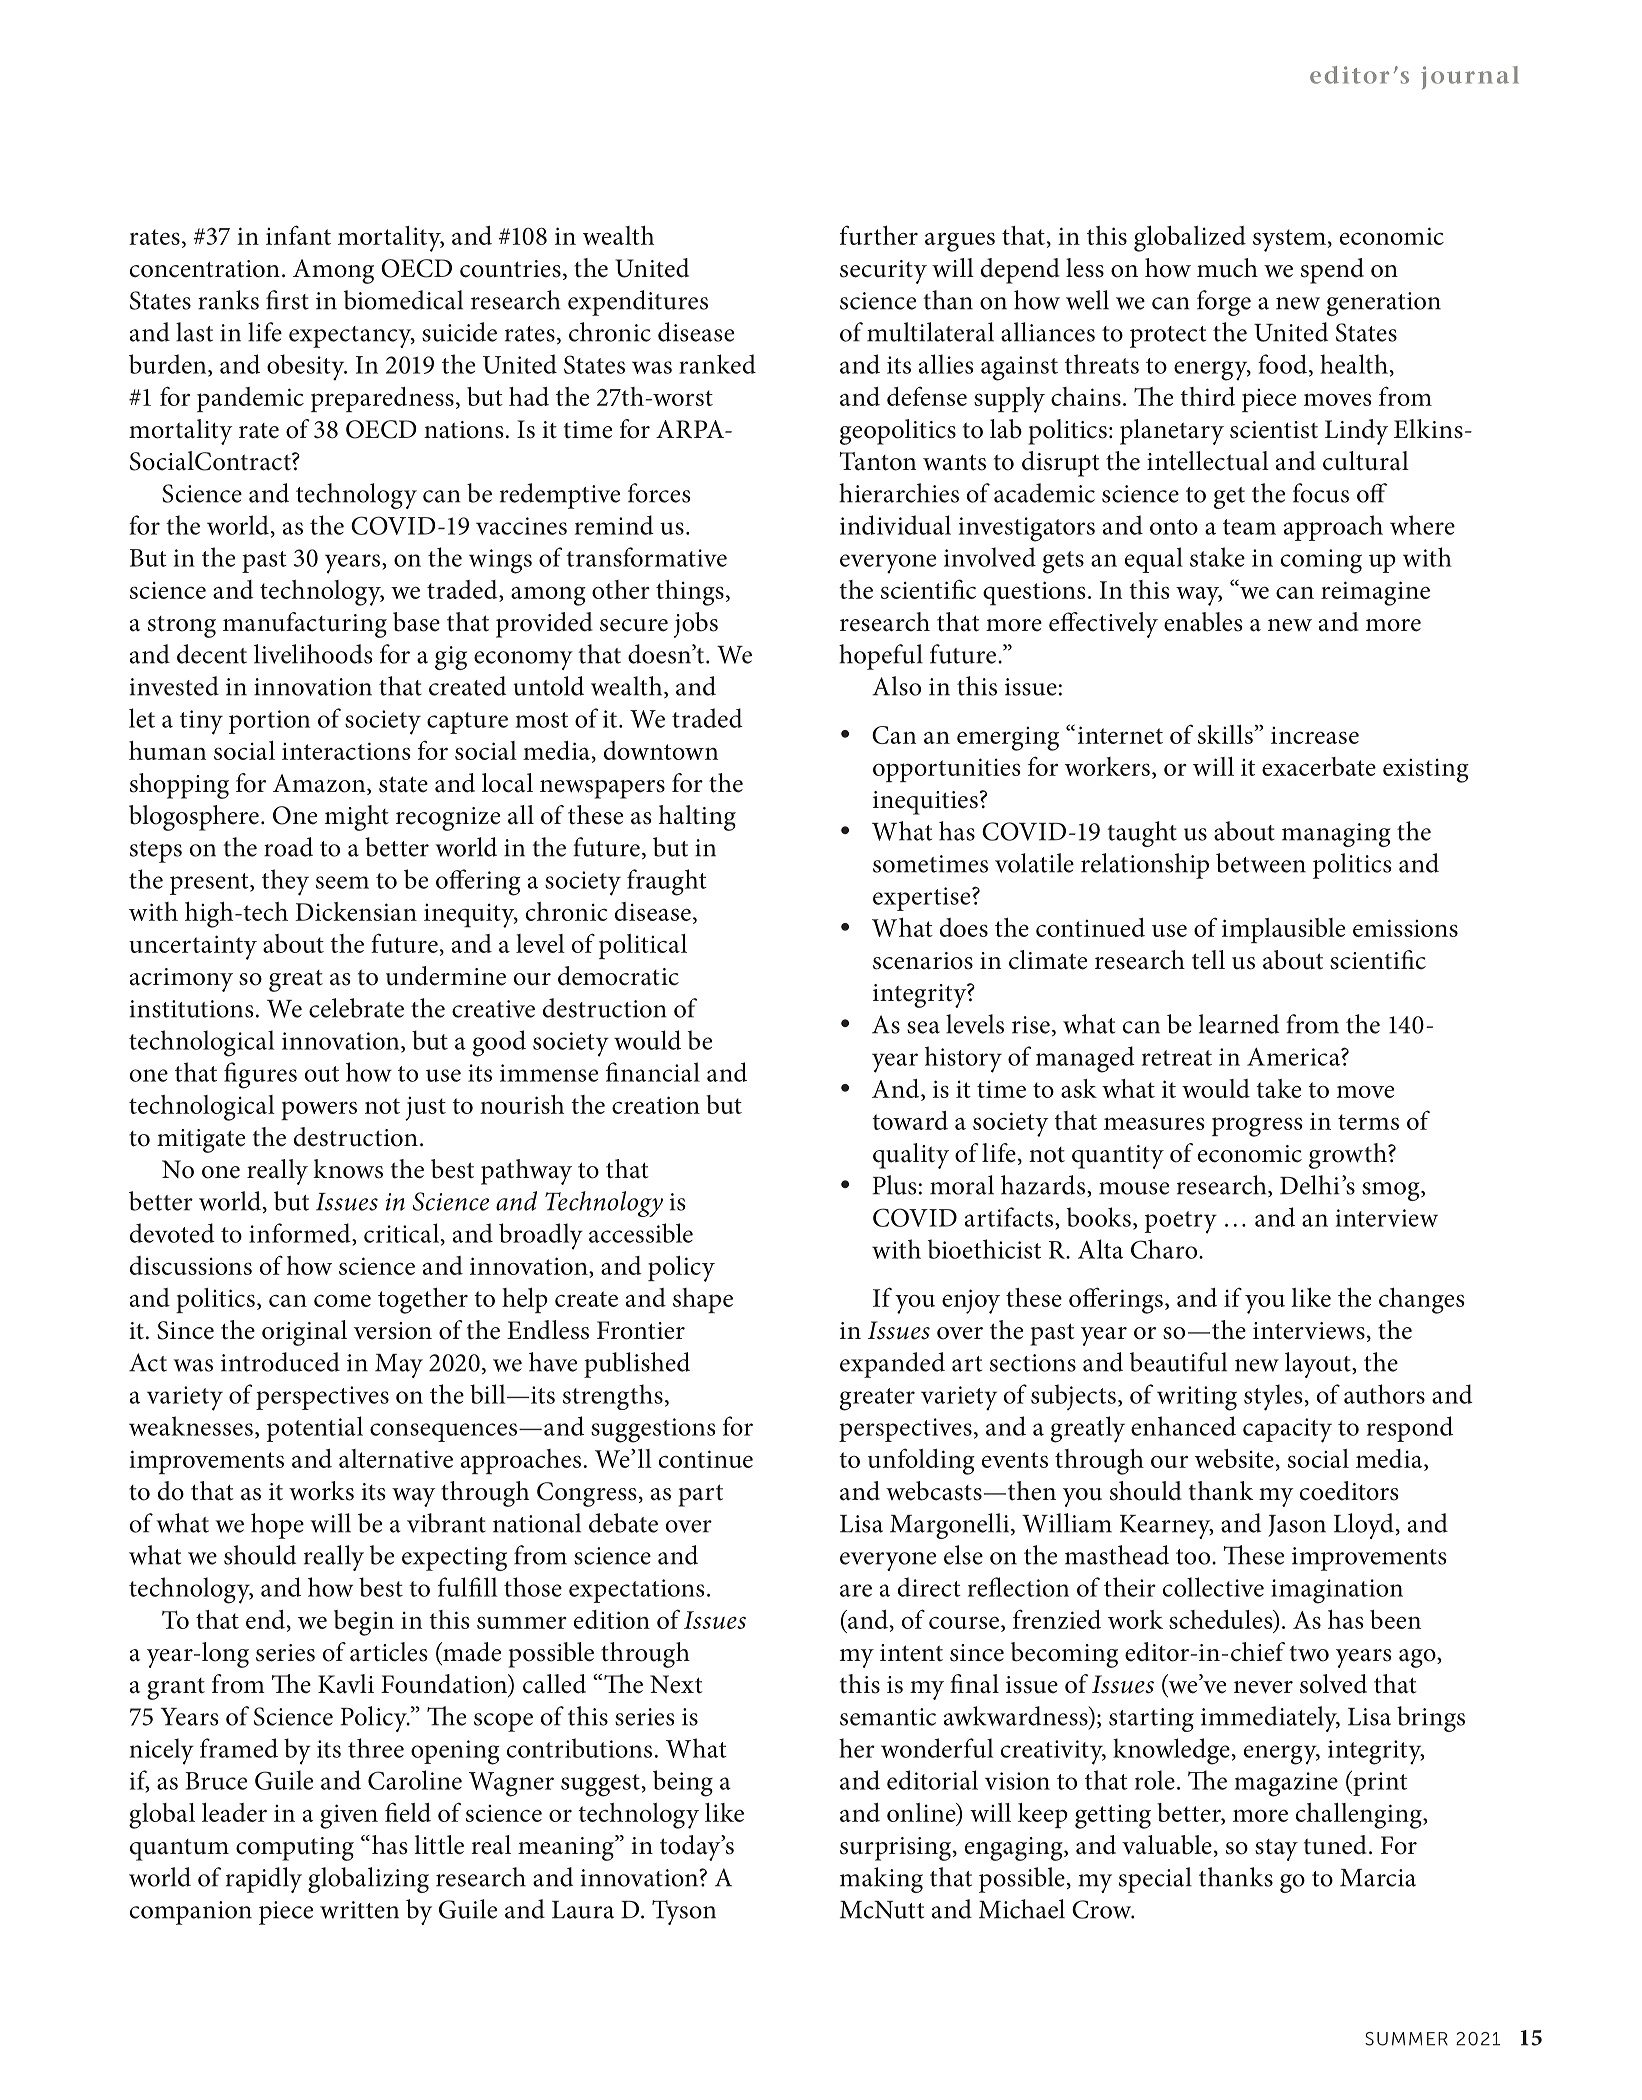 This document has height=2100, width=1642. Describe the element at coordinates (295, 1849) in the document. I see `computing` at that location.
